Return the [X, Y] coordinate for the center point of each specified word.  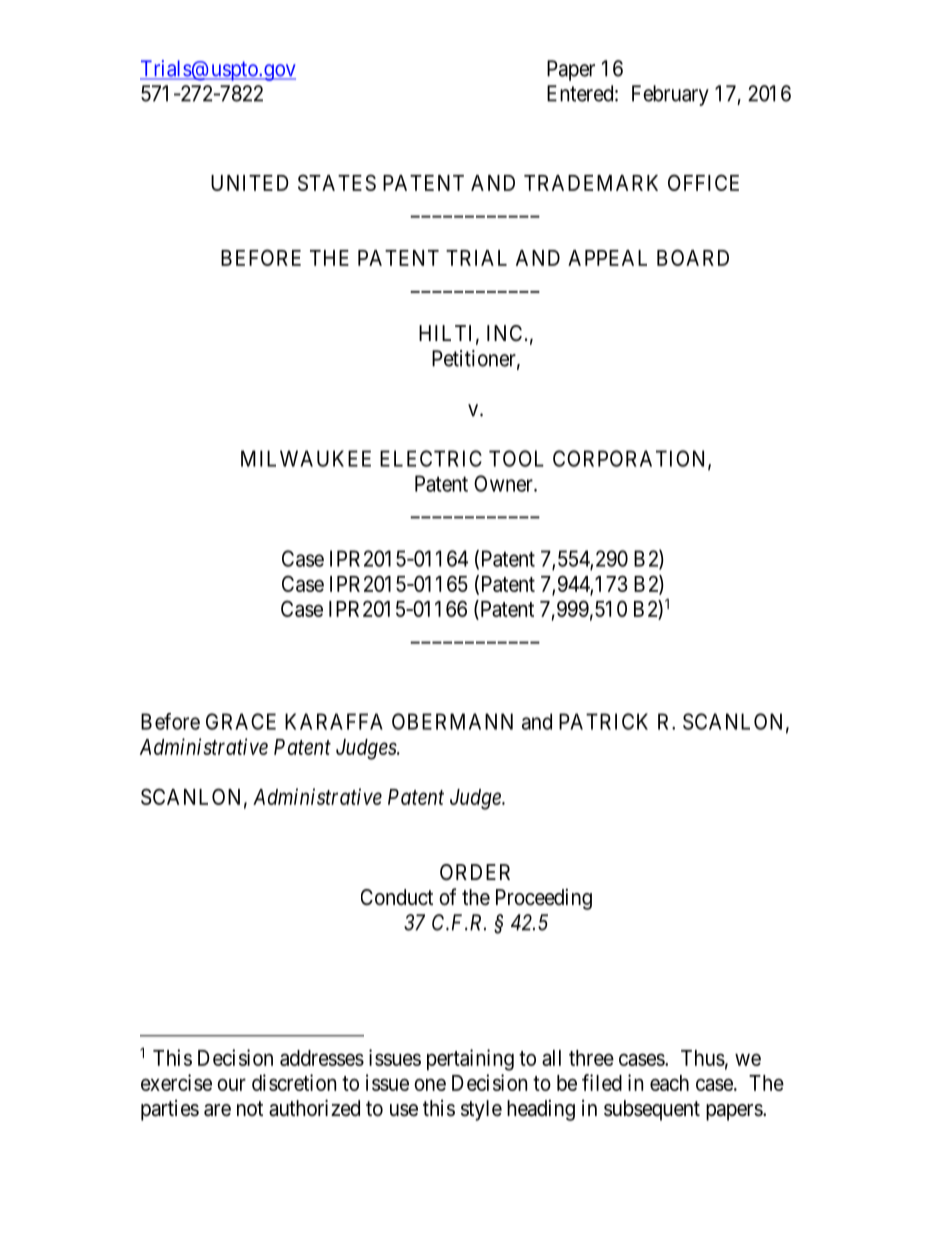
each [669, 1083]
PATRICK [603, 721]
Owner [504, 483]
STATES [337, 182]
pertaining [470, 1060]
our [231, 1084]
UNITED [250, 183]
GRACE [241, 721]
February [670, 95]
